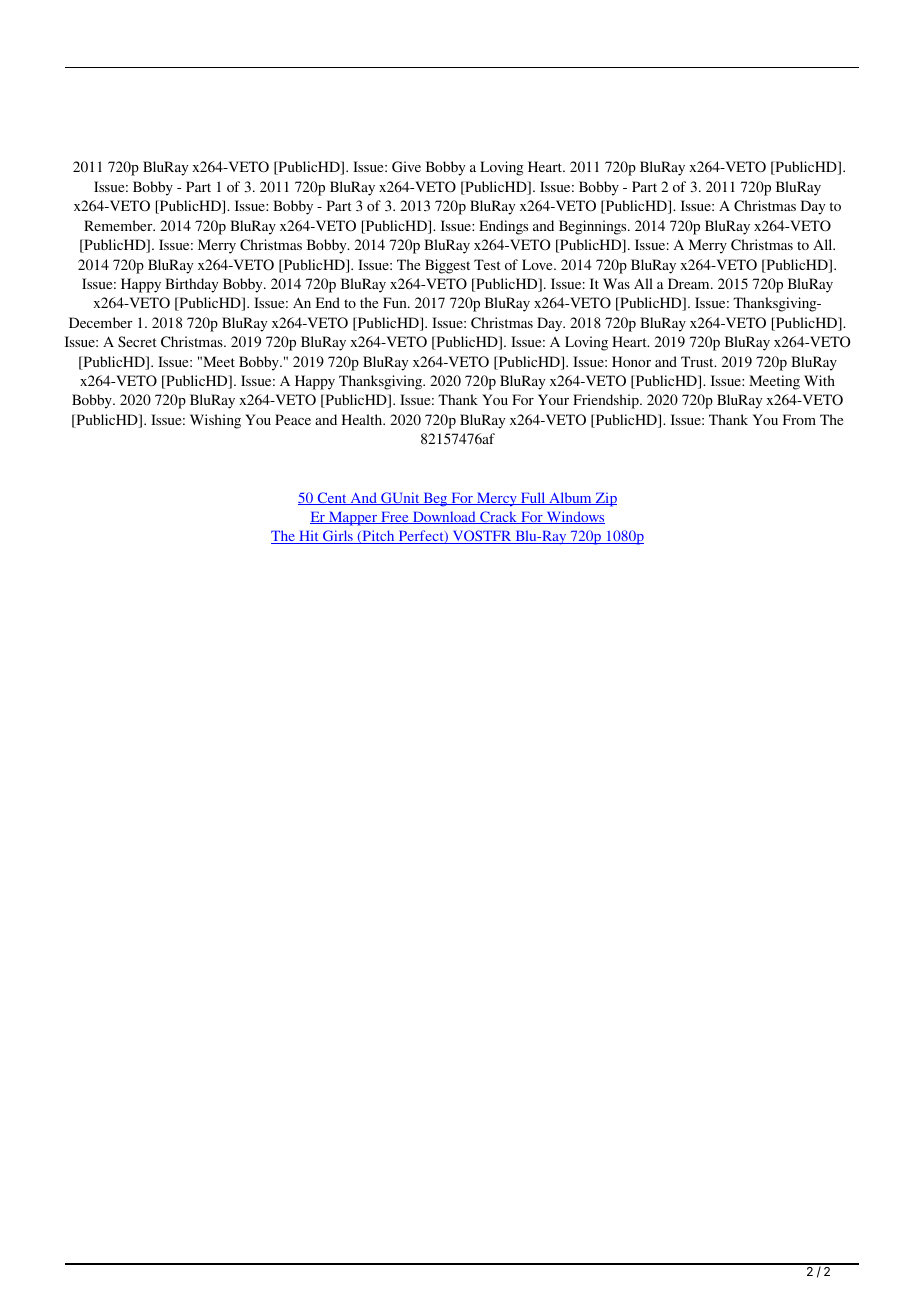 The width and height of the image is (924, 1308). What do you see at coordinates (215, 421) in the image?
I see `Wishing` at bounding box center [215, 421].
